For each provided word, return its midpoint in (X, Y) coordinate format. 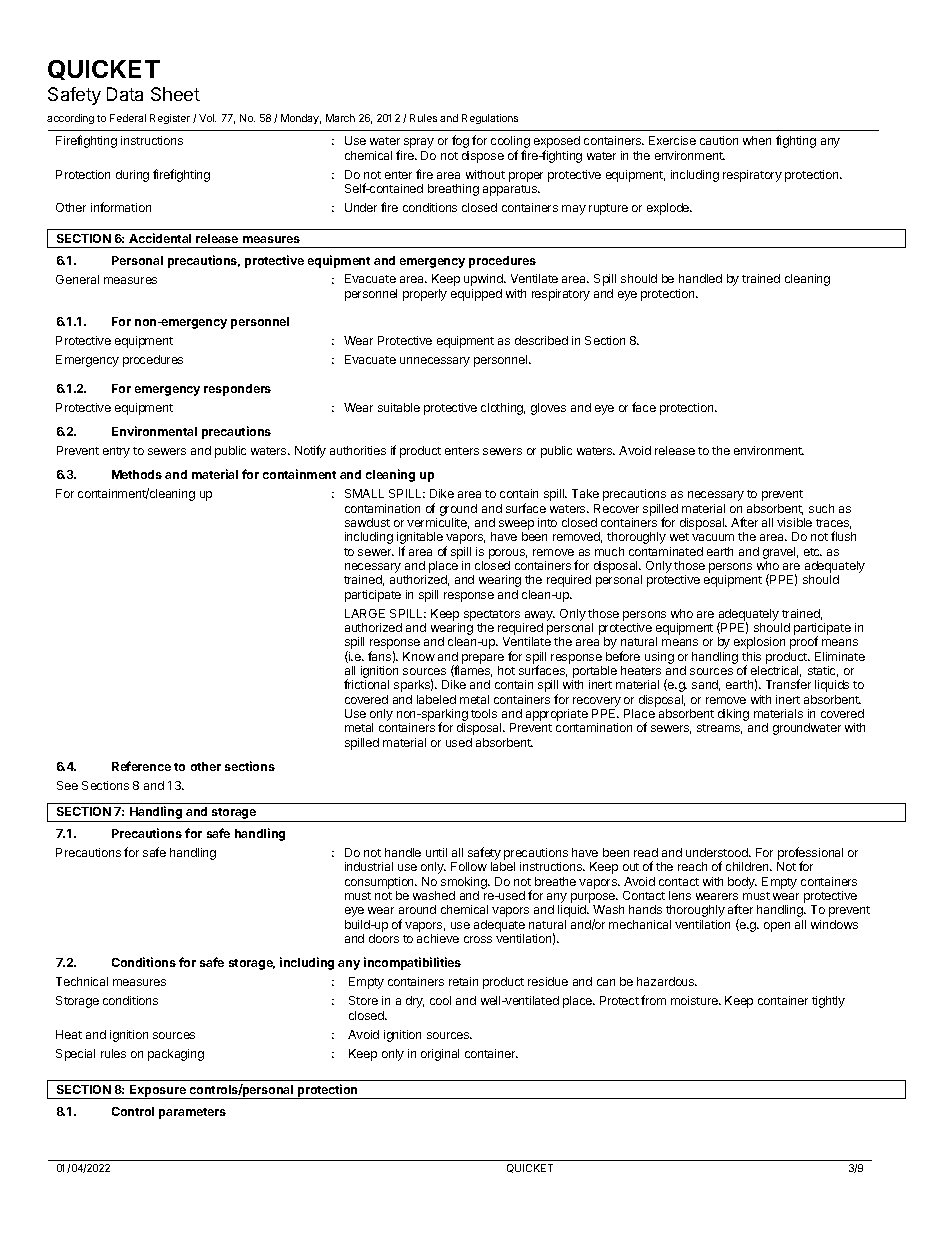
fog (460, 141)
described (541, 340)
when (757, 140)
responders (237, 390)
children (748, 866)
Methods (137, 474)
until (436, 852)
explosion (759, 643)
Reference (141, 766)
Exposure (158, 1092)
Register (170, 119)
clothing (503, 409)
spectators (492, 615)
